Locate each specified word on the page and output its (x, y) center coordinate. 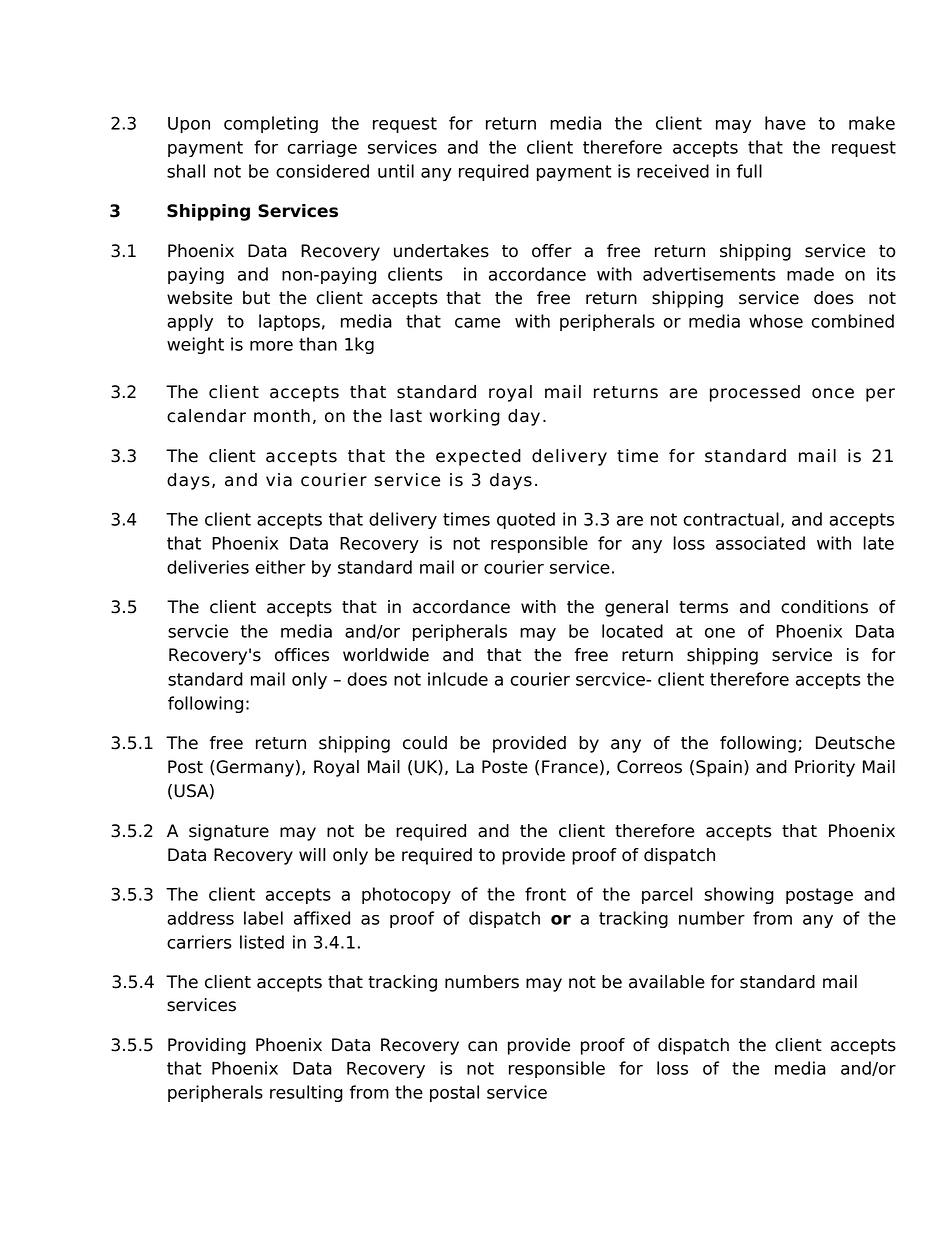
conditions (824, 607)
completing (271, 124)
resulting (306, 1093)
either (280, 567)
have (785, 123)
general (636, 608)
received (673, 171)
